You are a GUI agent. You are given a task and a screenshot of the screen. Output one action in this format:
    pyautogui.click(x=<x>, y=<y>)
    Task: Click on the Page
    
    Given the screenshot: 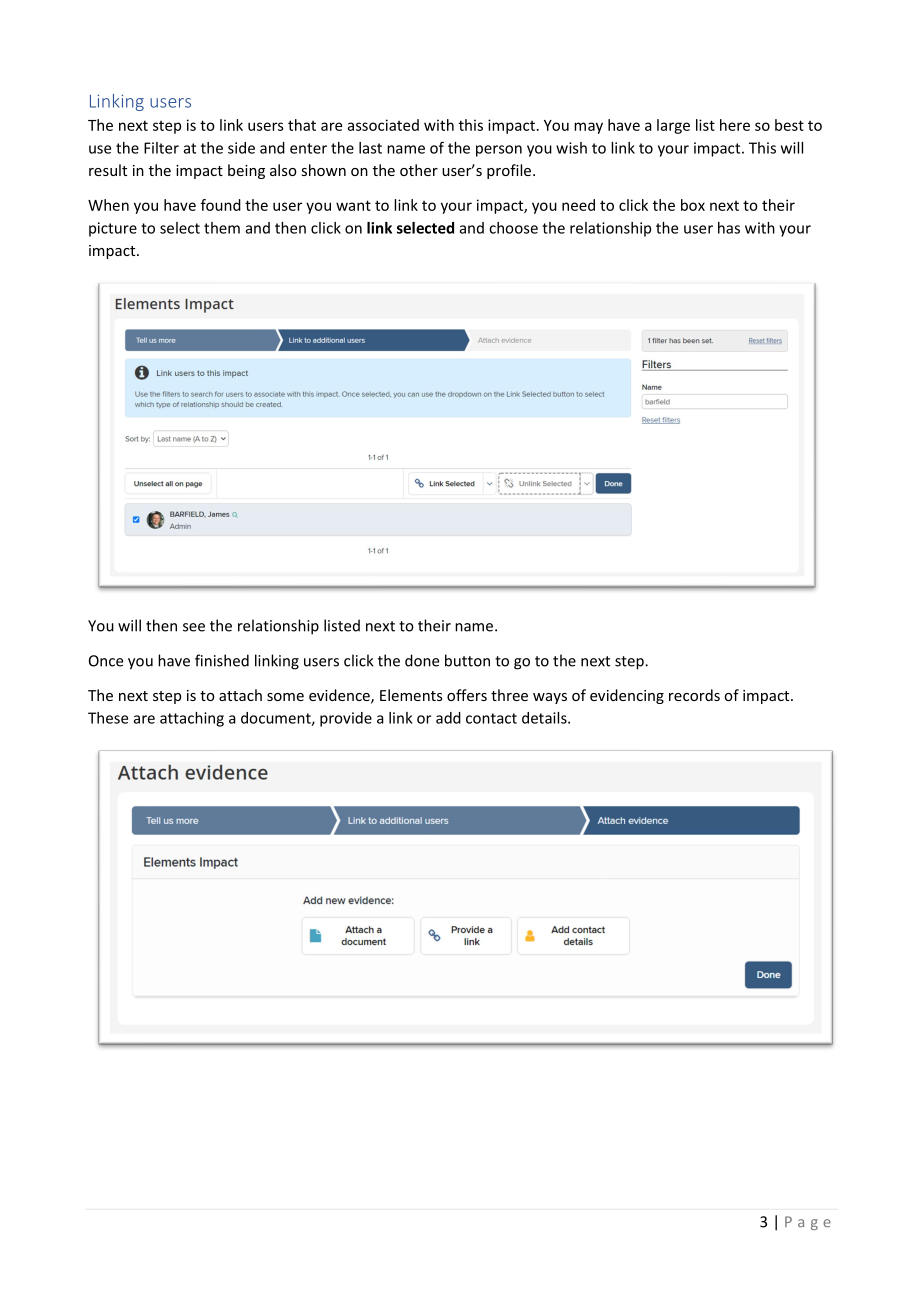 What is the action you would take?
    pyautogui.click(x=808, y=1223)
